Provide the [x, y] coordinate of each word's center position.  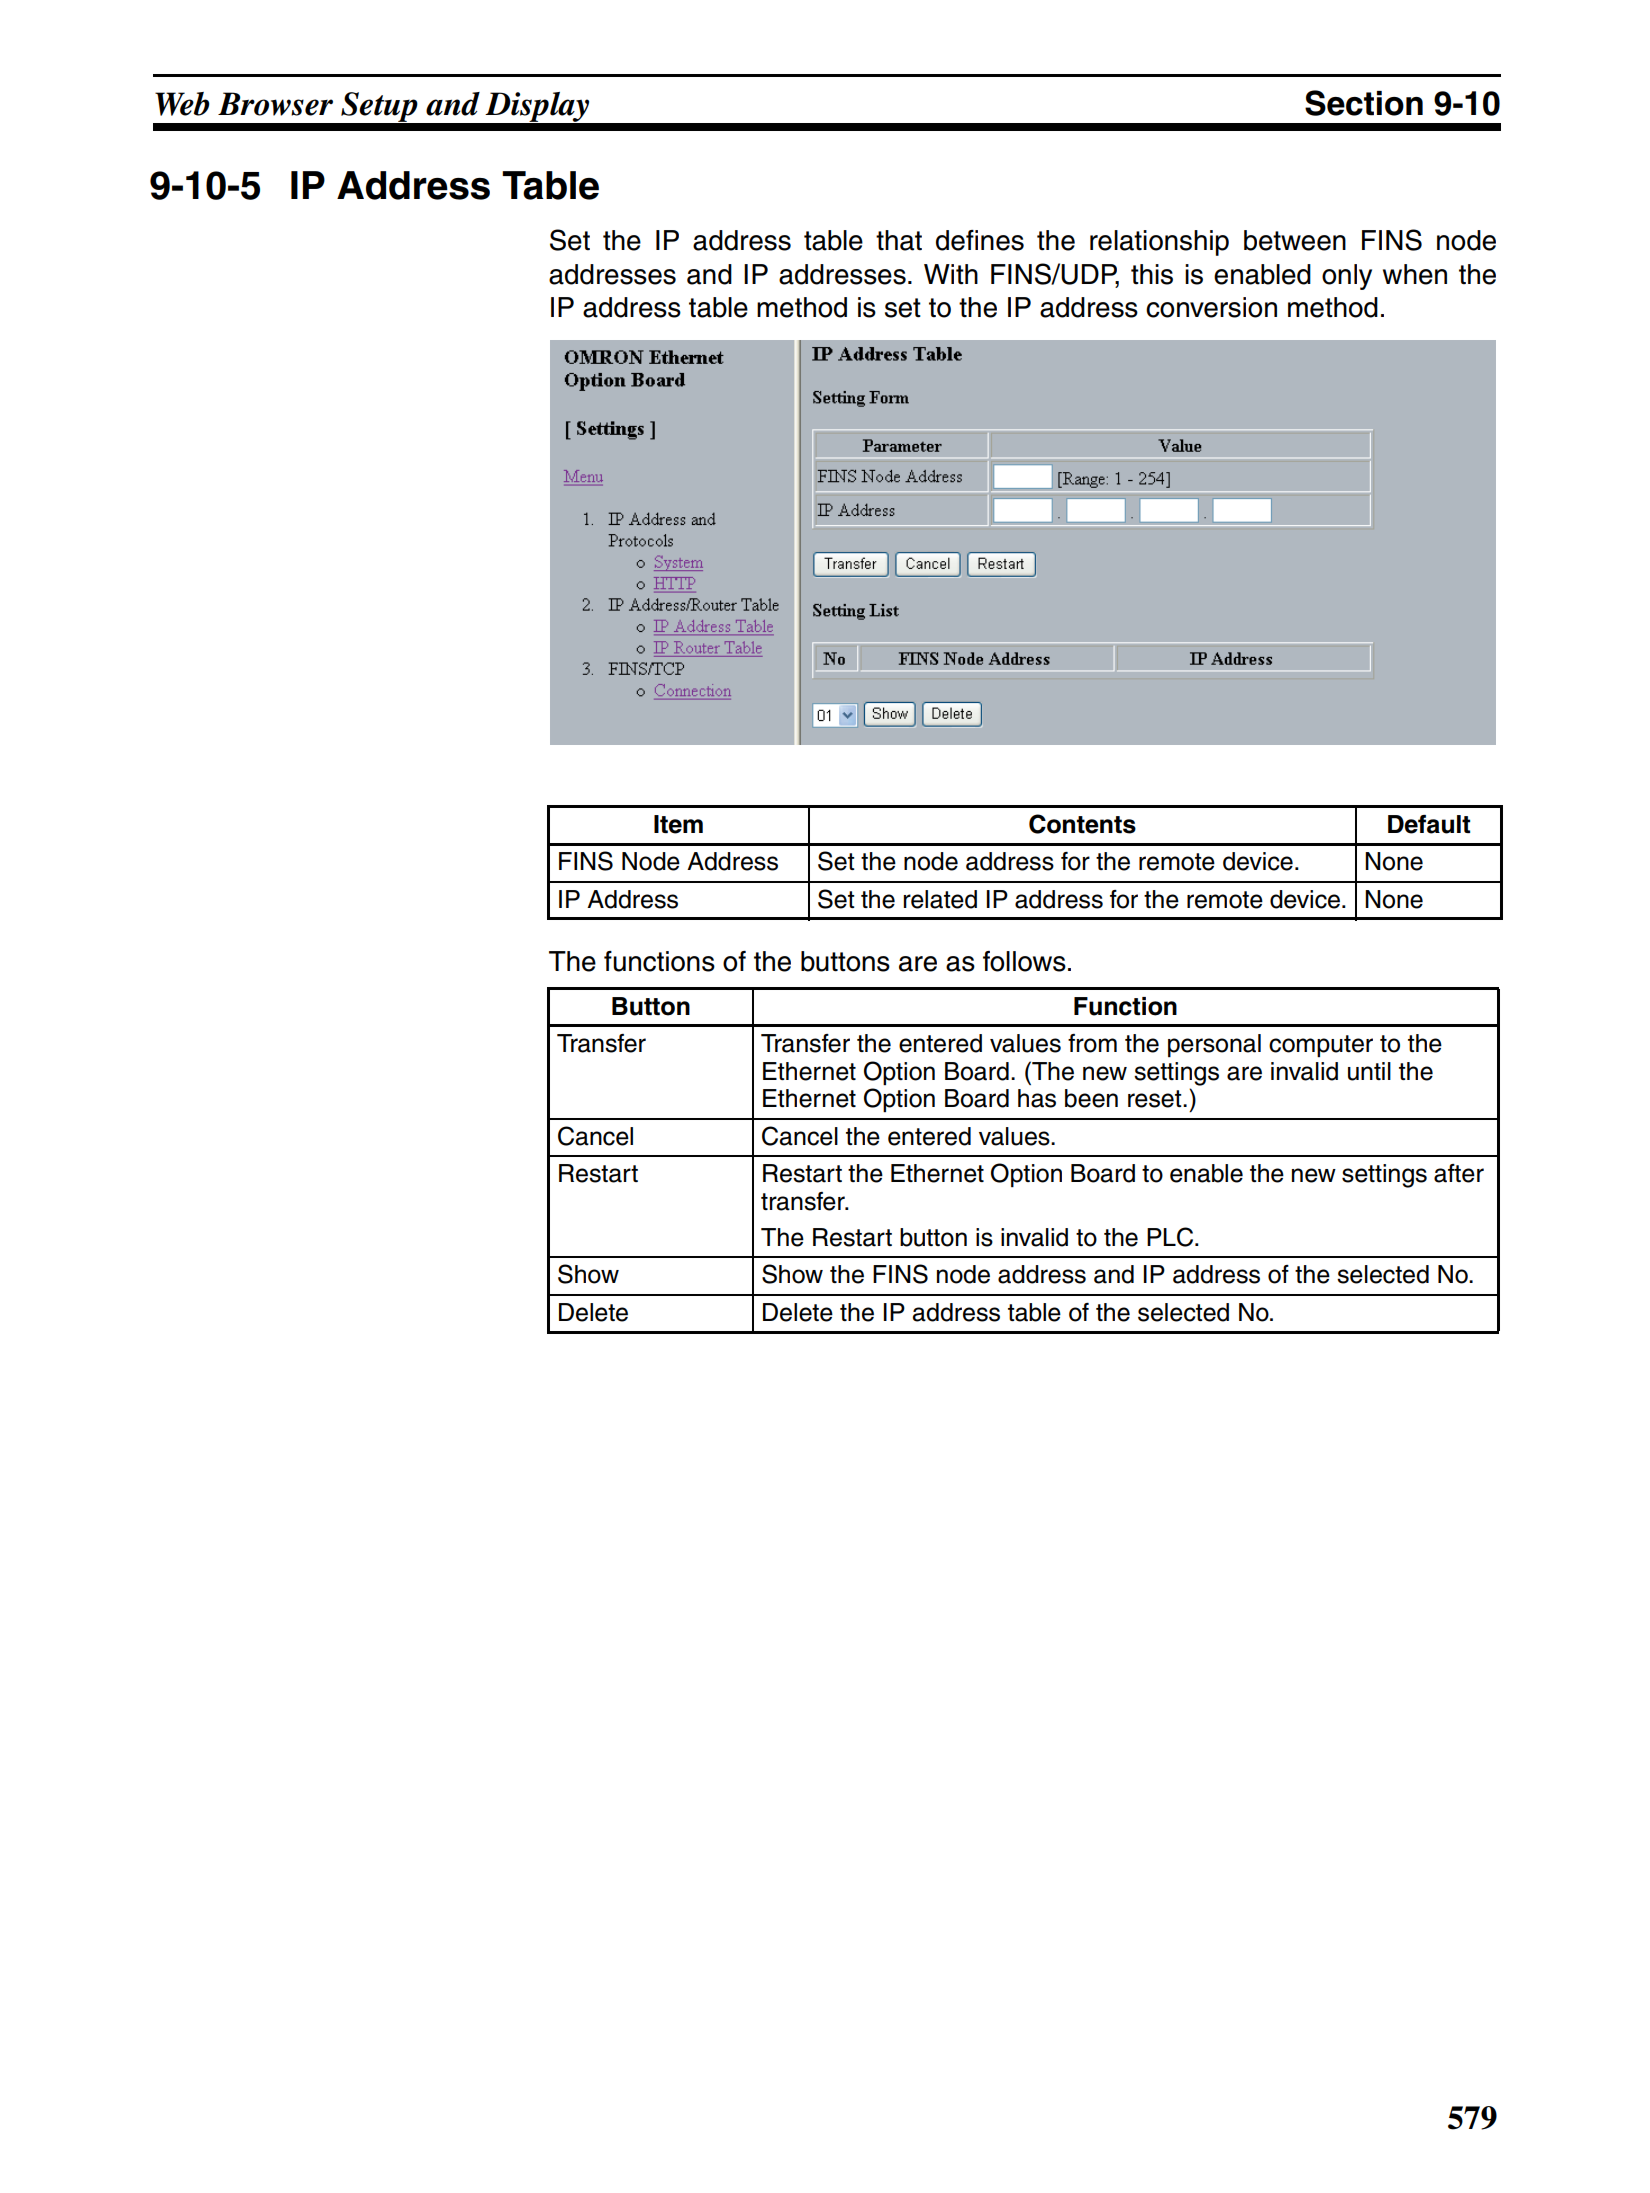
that [899, 240]
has [1037, 1098]
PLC [1171, 1237]
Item [678, 824]
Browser [275, 104]
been [1091, 1098]
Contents [1082, 824]
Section [1364, 103]
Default [1429, 824]
